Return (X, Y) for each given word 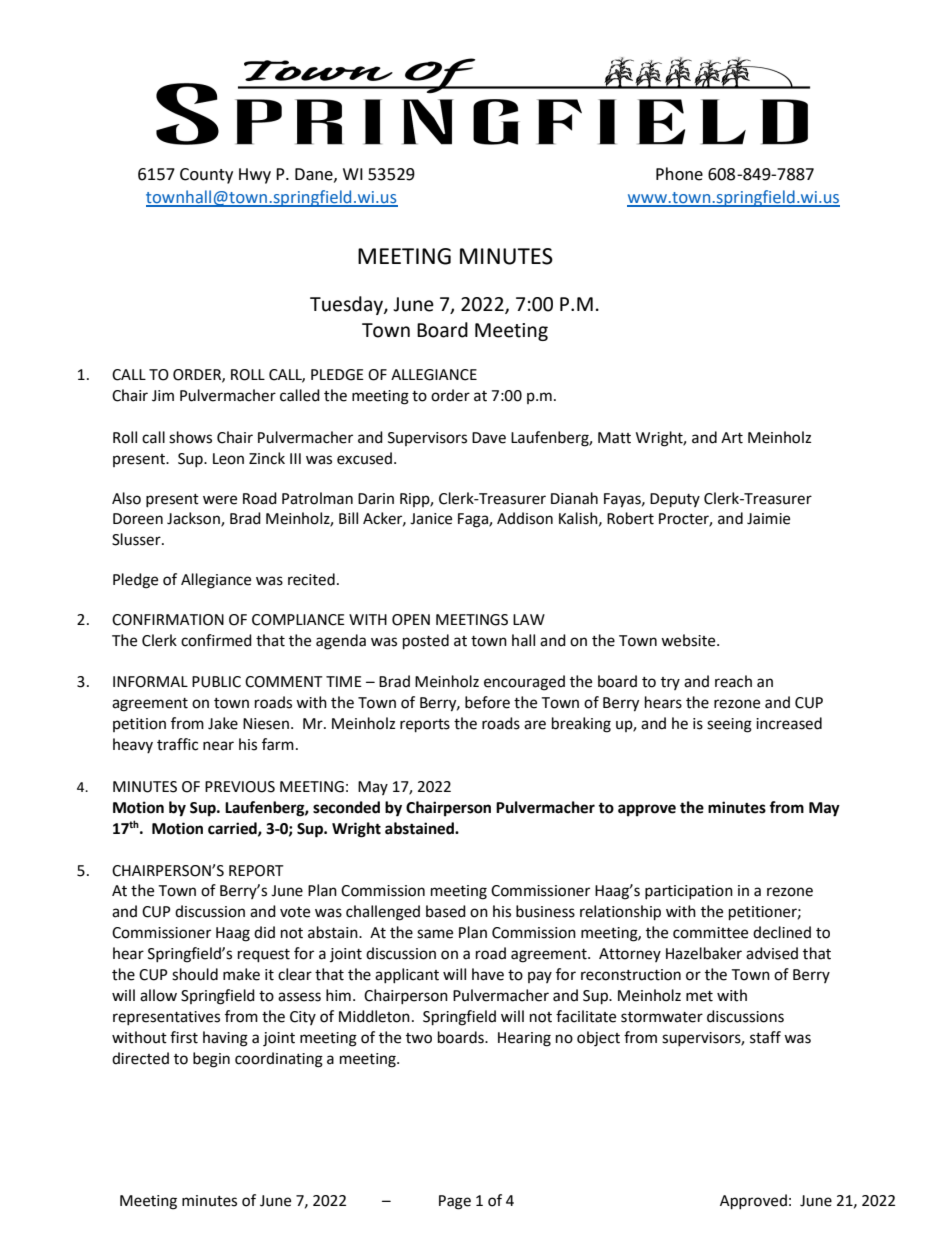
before (487, 702)
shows (190, 437)
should (195, 974)
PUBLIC (216, 682)
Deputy (675, 500)
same (435, 934)
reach (733, 681)
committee (710, 933)
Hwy (255, 176)
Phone (679, 174)
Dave (489, 438)
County (206, 176)
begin (211, 1060)
